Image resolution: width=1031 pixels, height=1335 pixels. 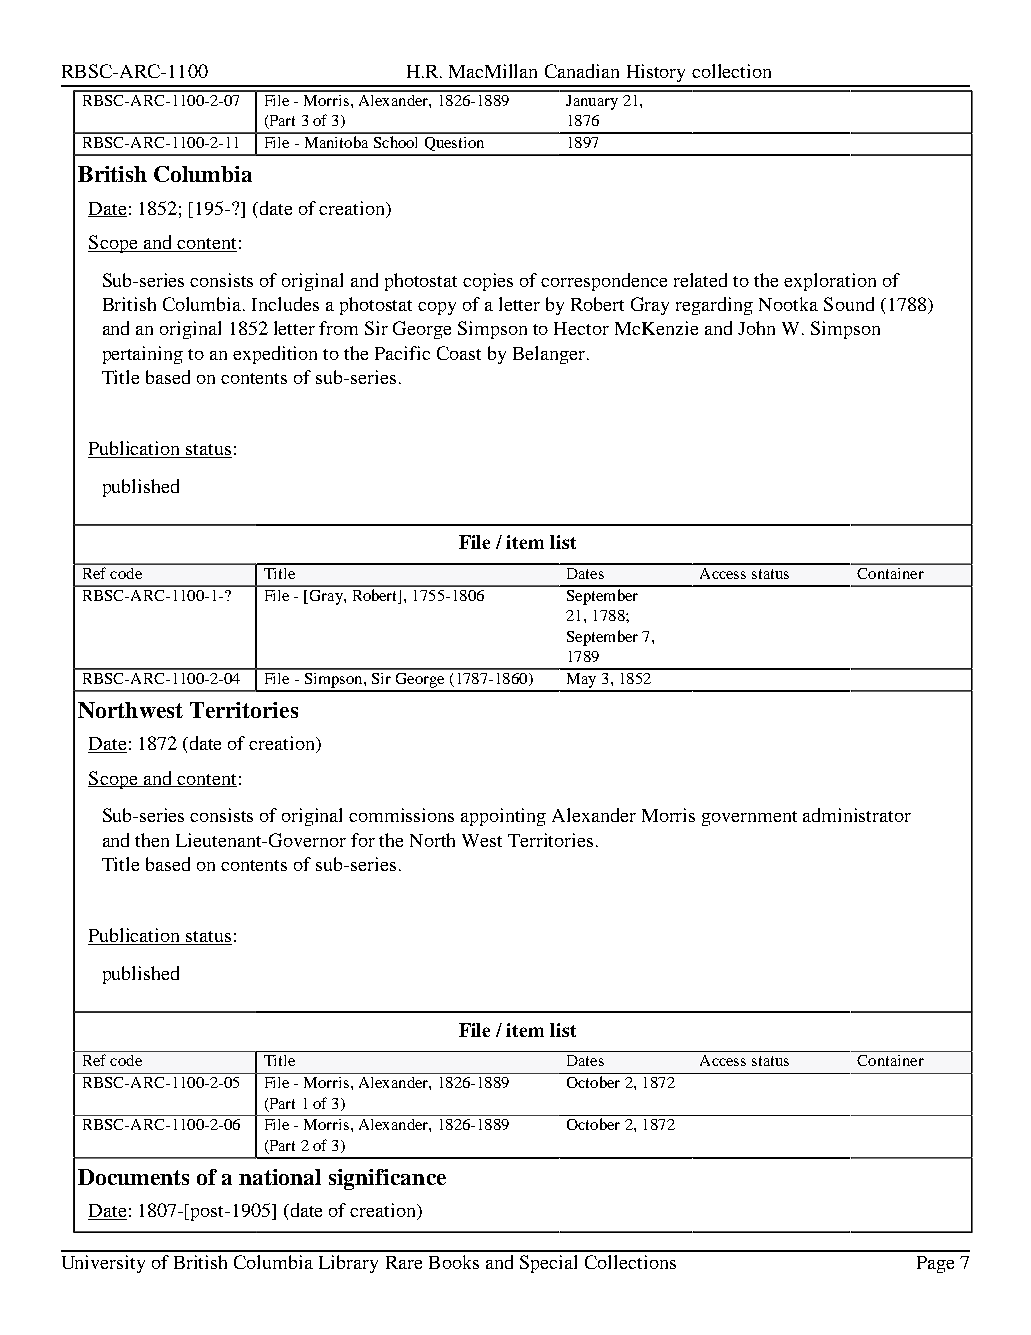 What do you see at coordinates (280, 1177) in the screenshot?
I see `national` at bounding box center [280, 1177].
